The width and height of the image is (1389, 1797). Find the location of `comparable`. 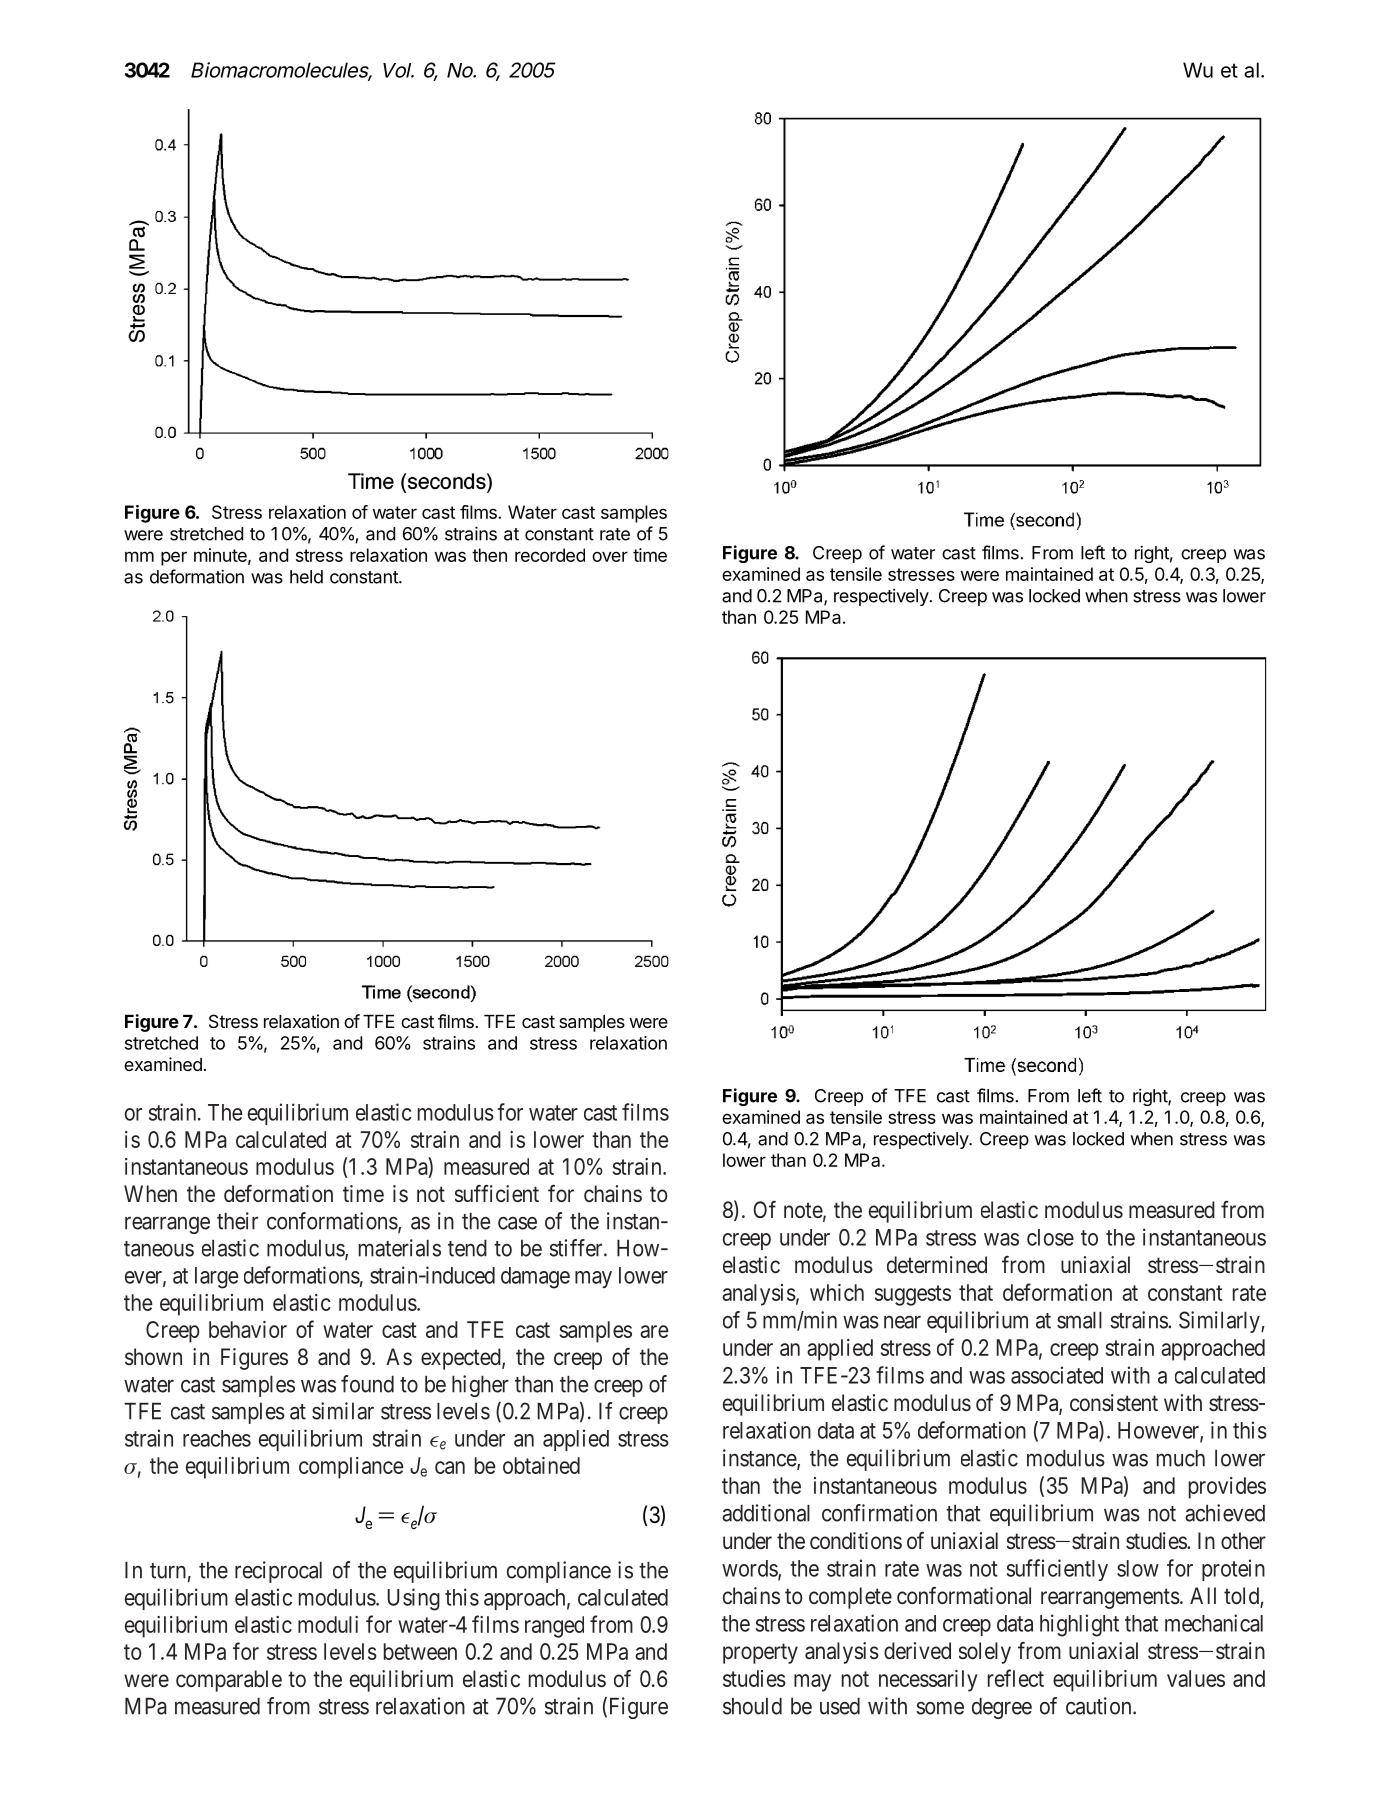

comparable is located at coordinates (229, 1681).
